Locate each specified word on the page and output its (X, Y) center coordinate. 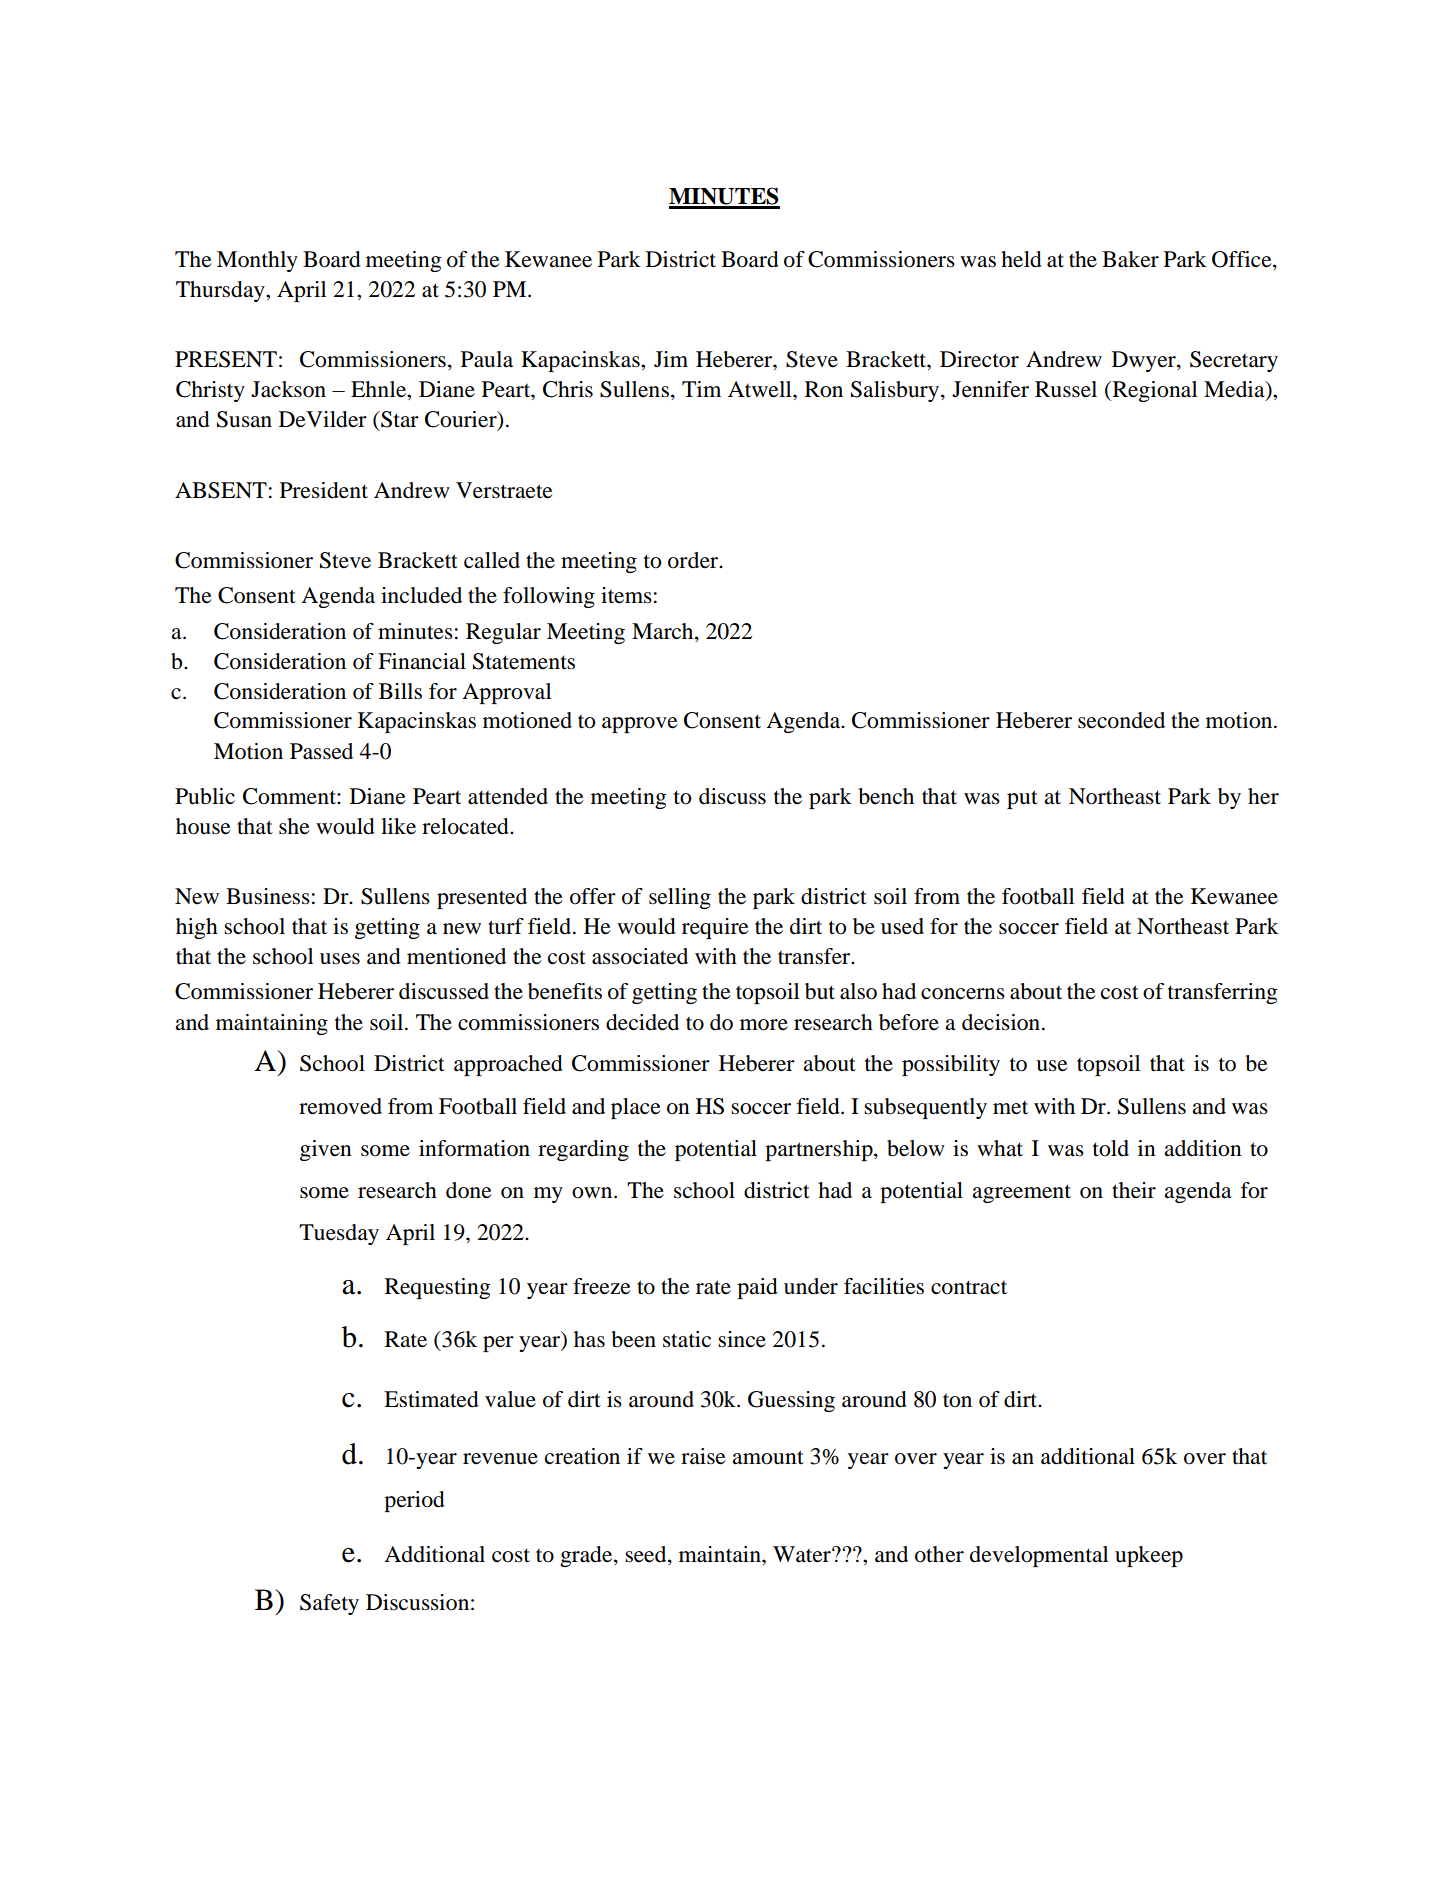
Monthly (257, 261)
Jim (671, 359)
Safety (329, 1604)
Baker (1130, 259)
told (1111, 1148)
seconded (1121, 720)
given (326, 1150)
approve (640, 725)
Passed (321, 751)
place (636, 1108)
